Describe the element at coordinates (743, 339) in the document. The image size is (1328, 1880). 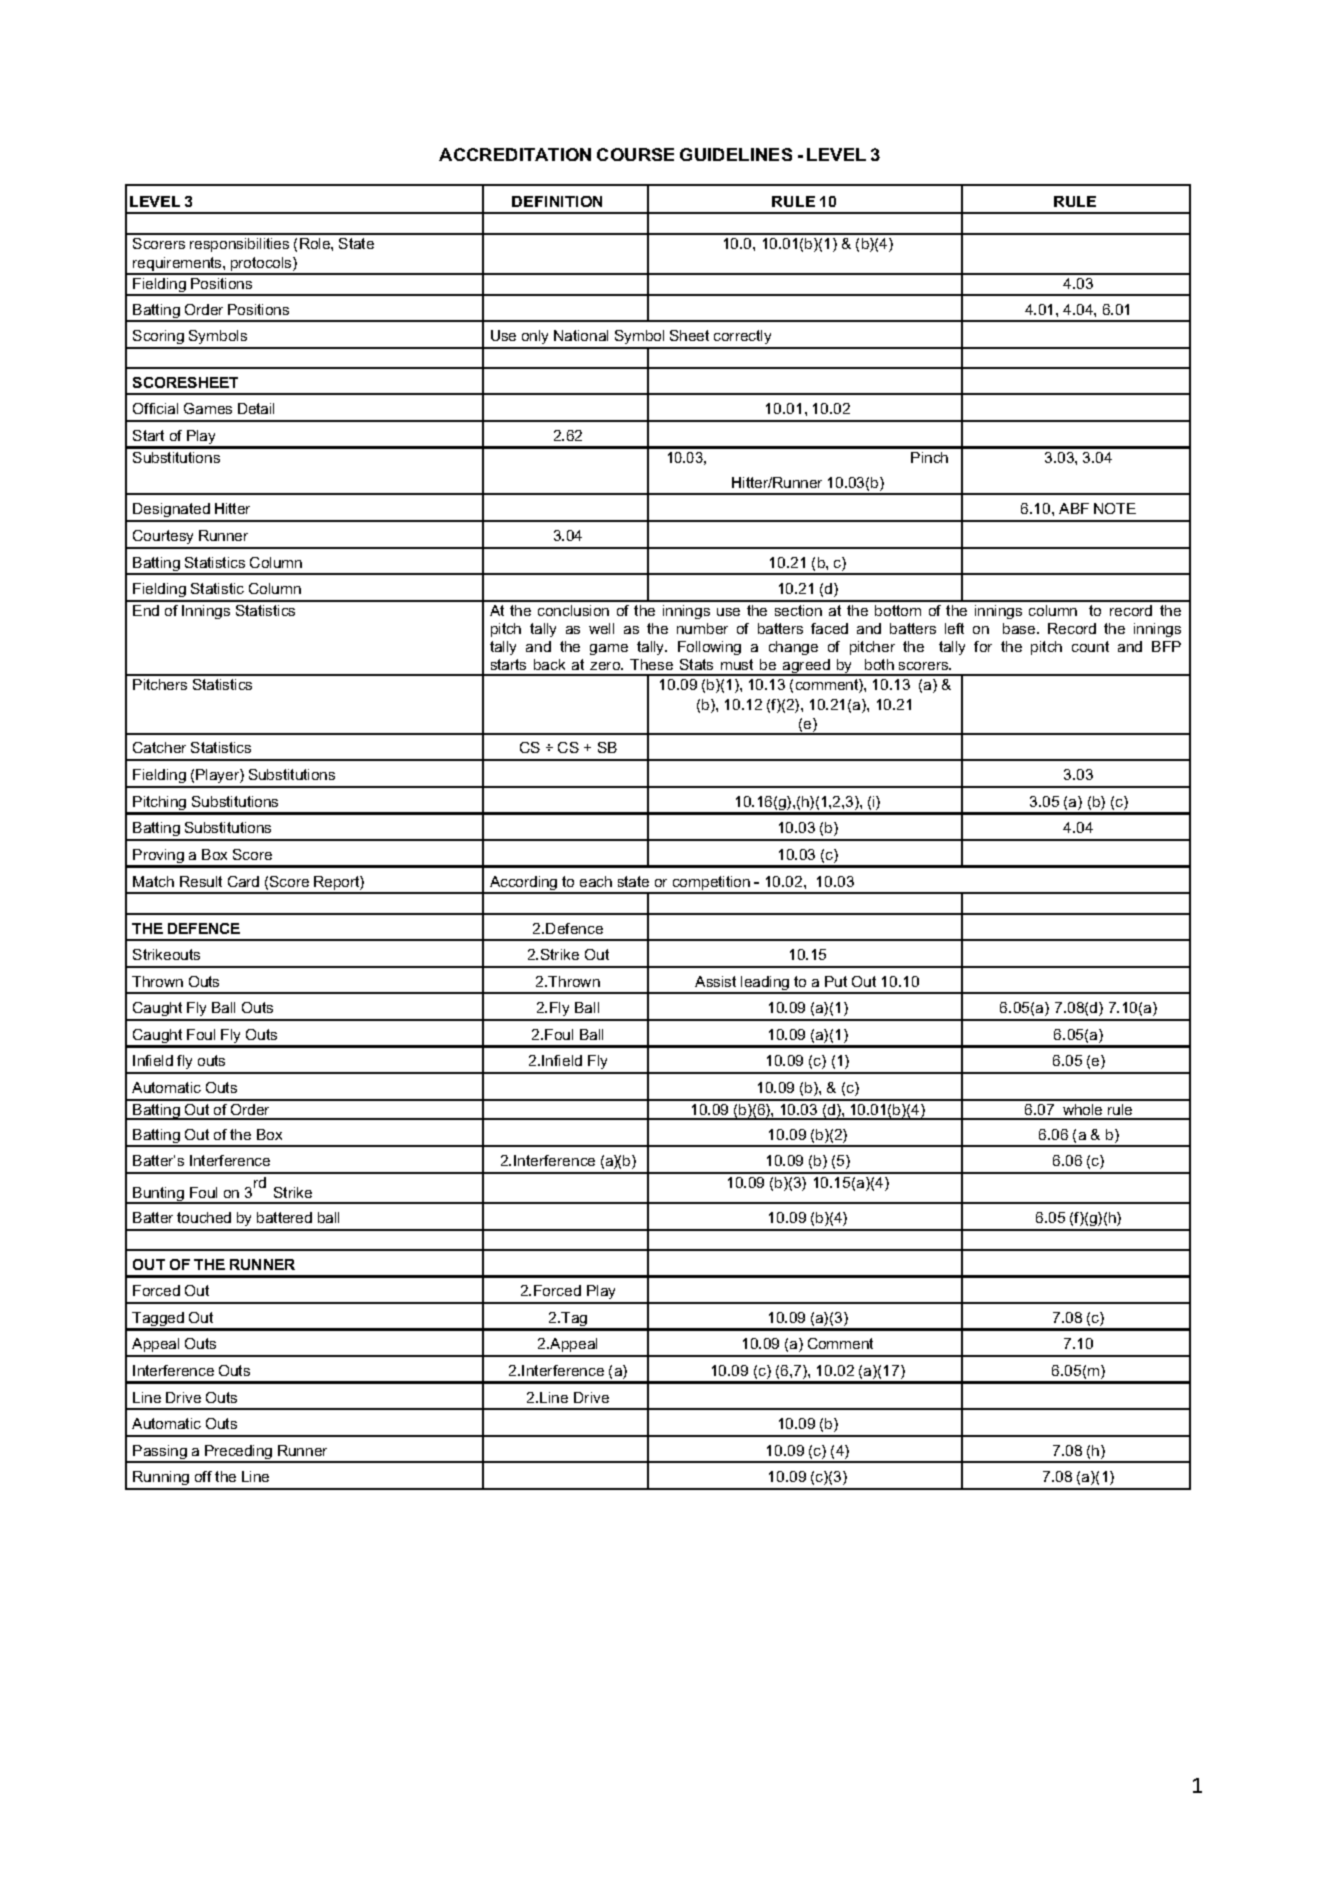
I see `correctly` at that location.
